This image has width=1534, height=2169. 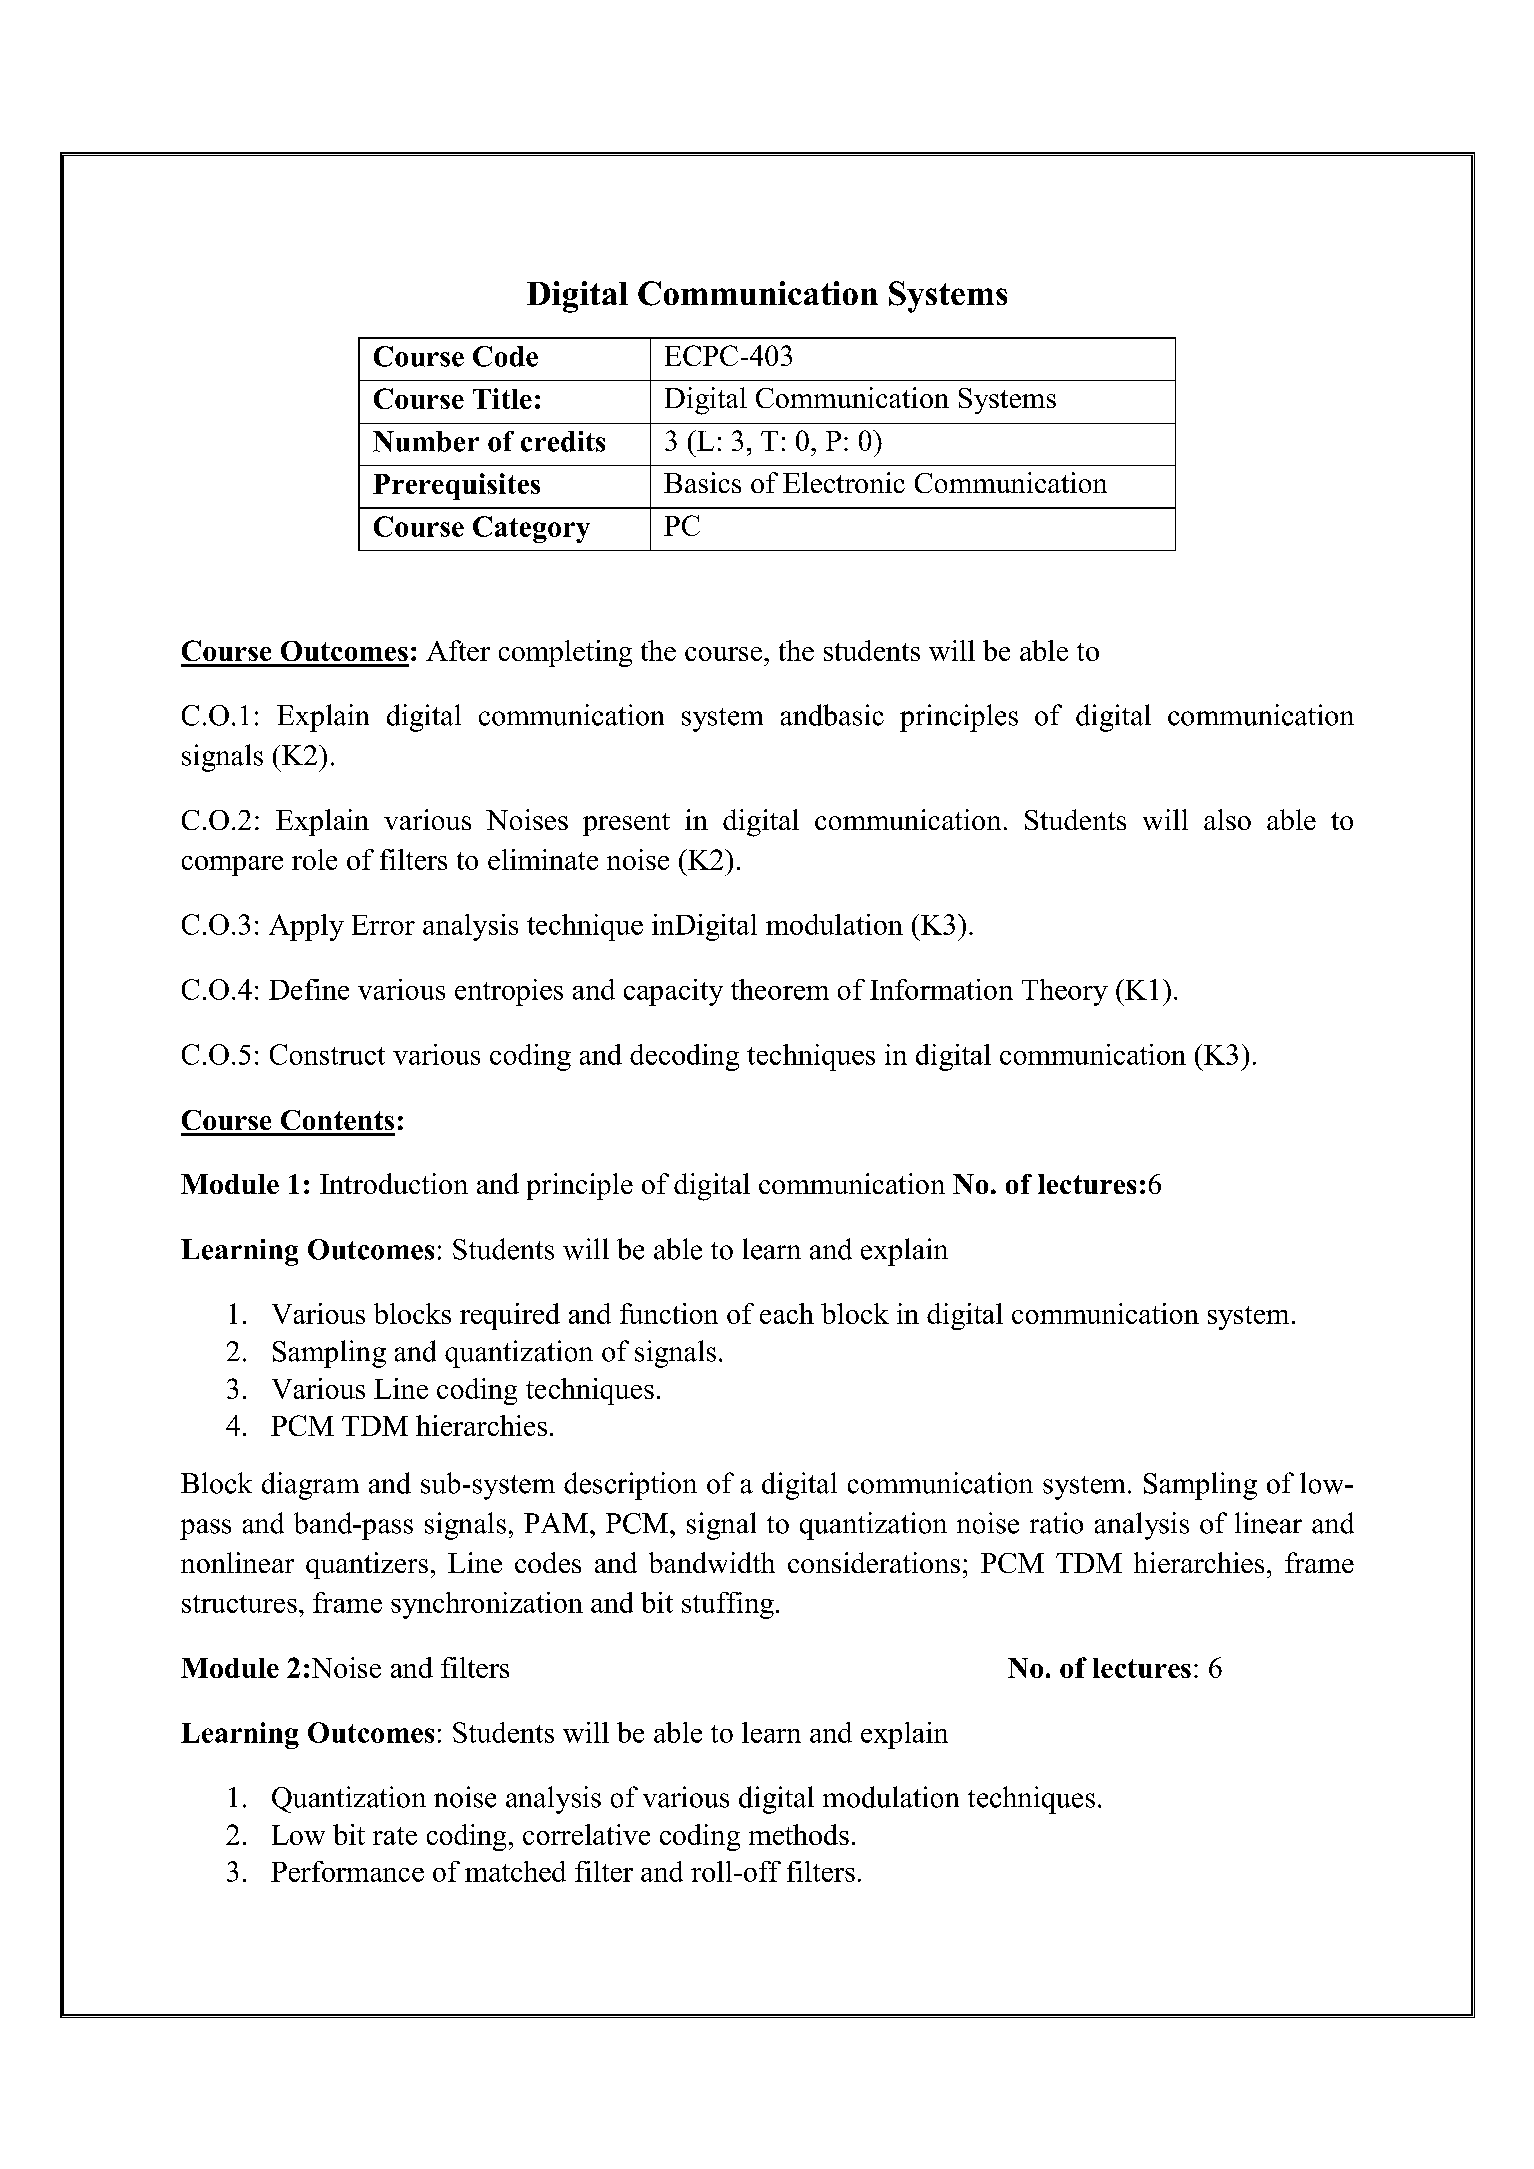 I want to click on present, so click(x=626, y=824).
